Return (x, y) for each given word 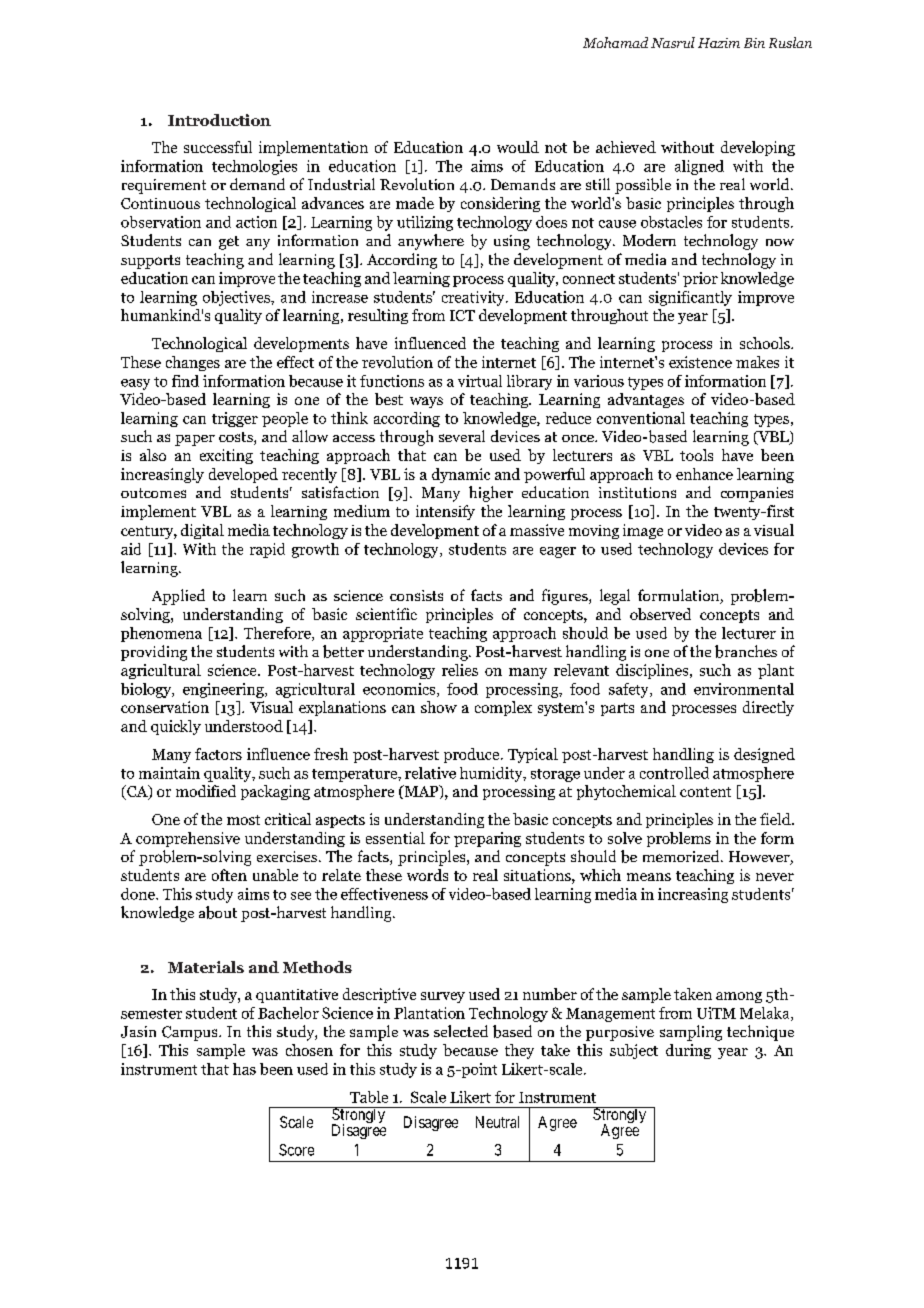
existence (700, 362)
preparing (487, 839)
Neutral (497, 1122)
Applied (178, 597)
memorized (682, 856)
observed (660, 614)
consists (416, 595)
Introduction (219, 120)
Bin (754, 43)
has (244, 1069)
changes (193, 363)
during (688, 1051)
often (229, 875)
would (518, 147)
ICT (462, 315)
